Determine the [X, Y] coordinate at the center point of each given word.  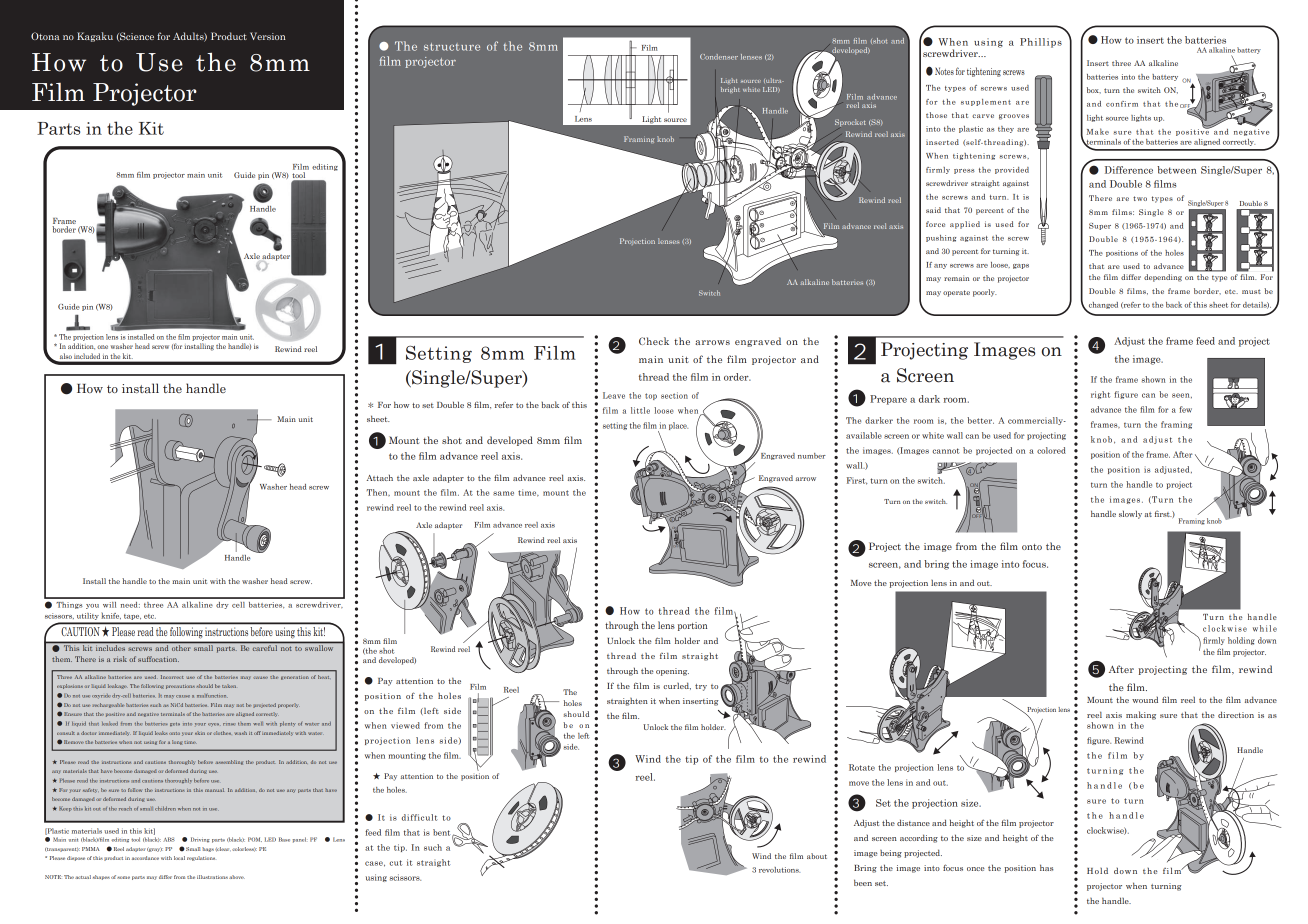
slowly [1130, 515]
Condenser [719, 57]
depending [1163, 278]
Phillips [1041, 43]
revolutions [779, 870]
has [1046, 867]
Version [268, 36]
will [109, 605]
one [102, 347]
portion [692, 626]
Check [654, 341]
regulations [201, 858]
